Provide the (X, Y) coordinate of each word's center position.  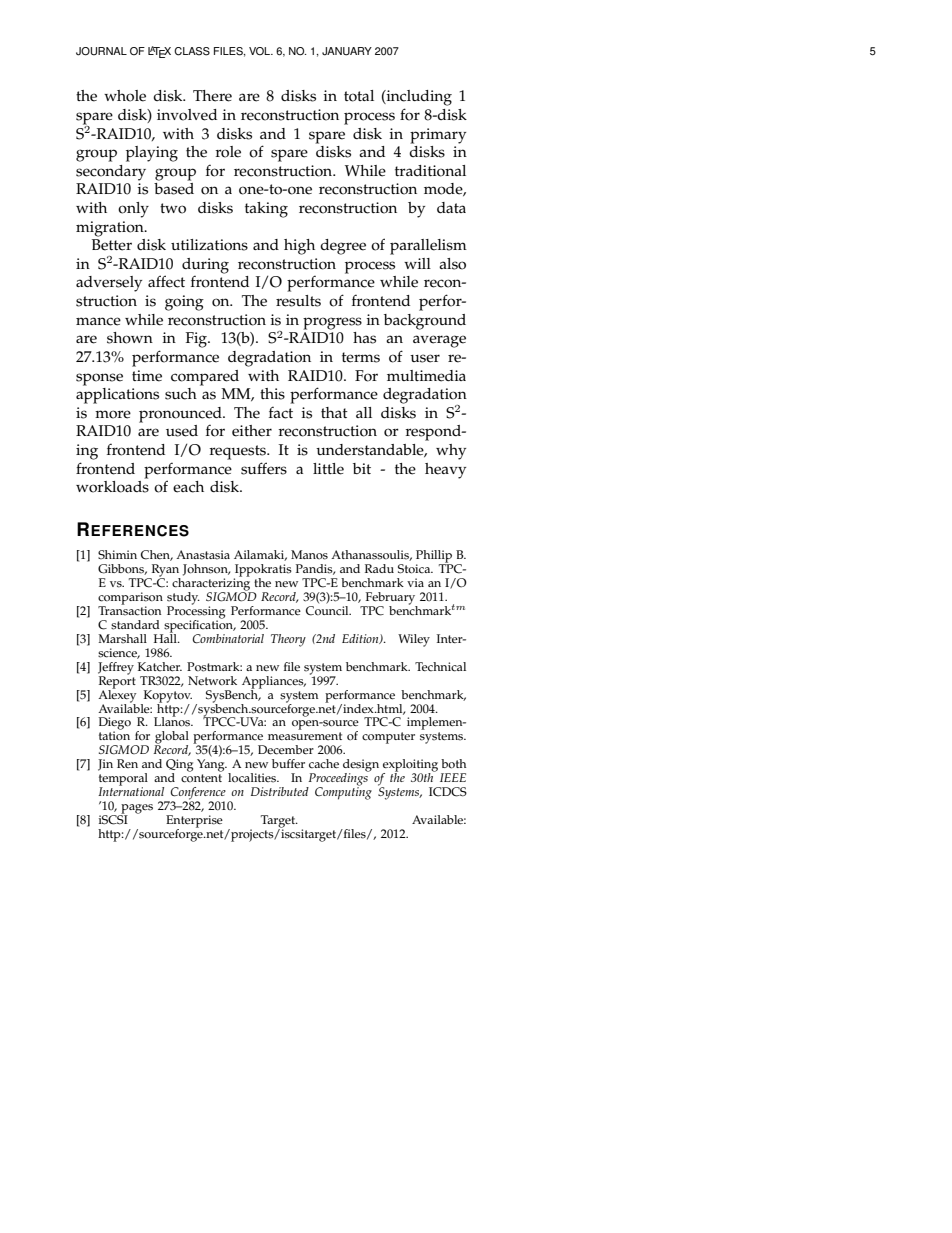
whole (125, 96)
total (359, 96)
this (272, 394)
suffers (264, 468)
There (212, 96)
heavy (445, 471)
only (133, 210)
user (425, 358)
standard (135, 625)
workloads (112, 485)
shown (130, 338)
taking (266, 210)
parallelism (428, 247)
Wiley (414, 640)
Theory (288, 640)
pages (136, 810)
